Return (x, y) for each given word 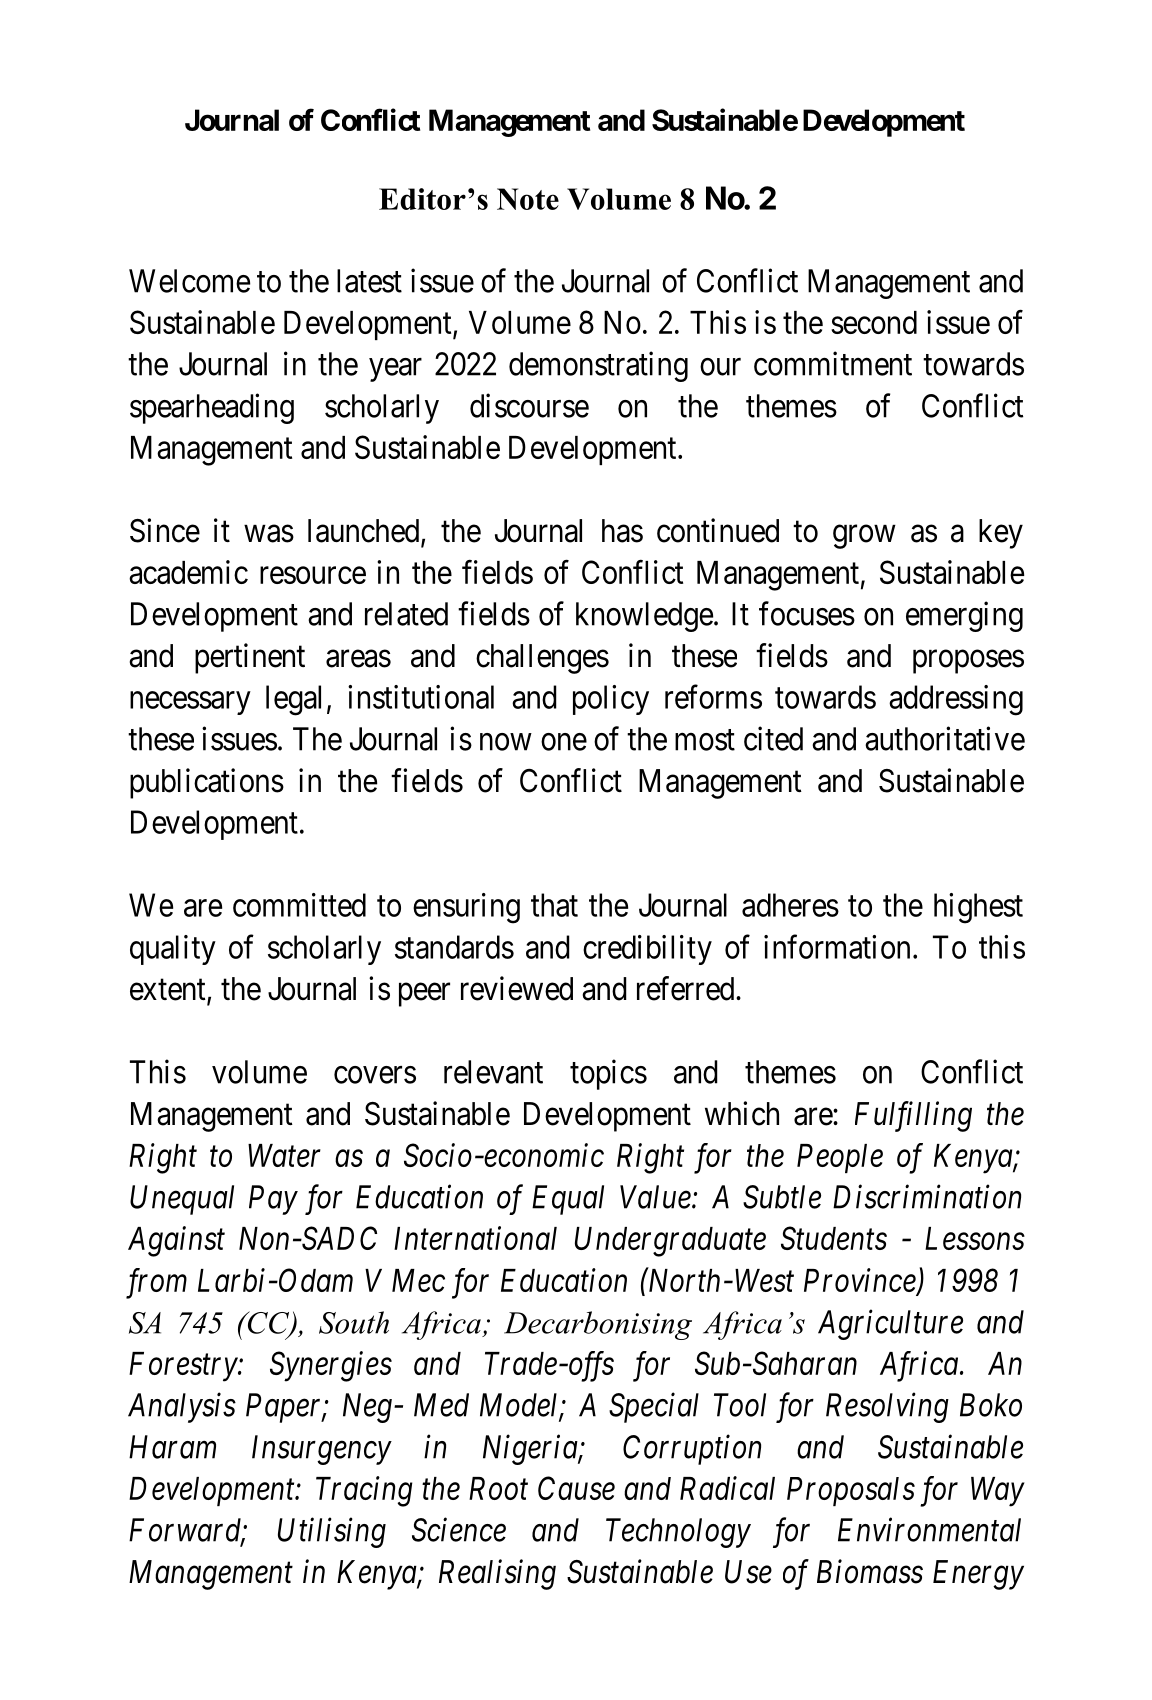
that (554, 905)
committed (299, 905)
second (874, 322)
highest (978, 908)
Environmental (929, 1529)
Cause (576, 1488)
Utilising (332, 1532)
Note (528, 199)
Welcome (189, 281)
